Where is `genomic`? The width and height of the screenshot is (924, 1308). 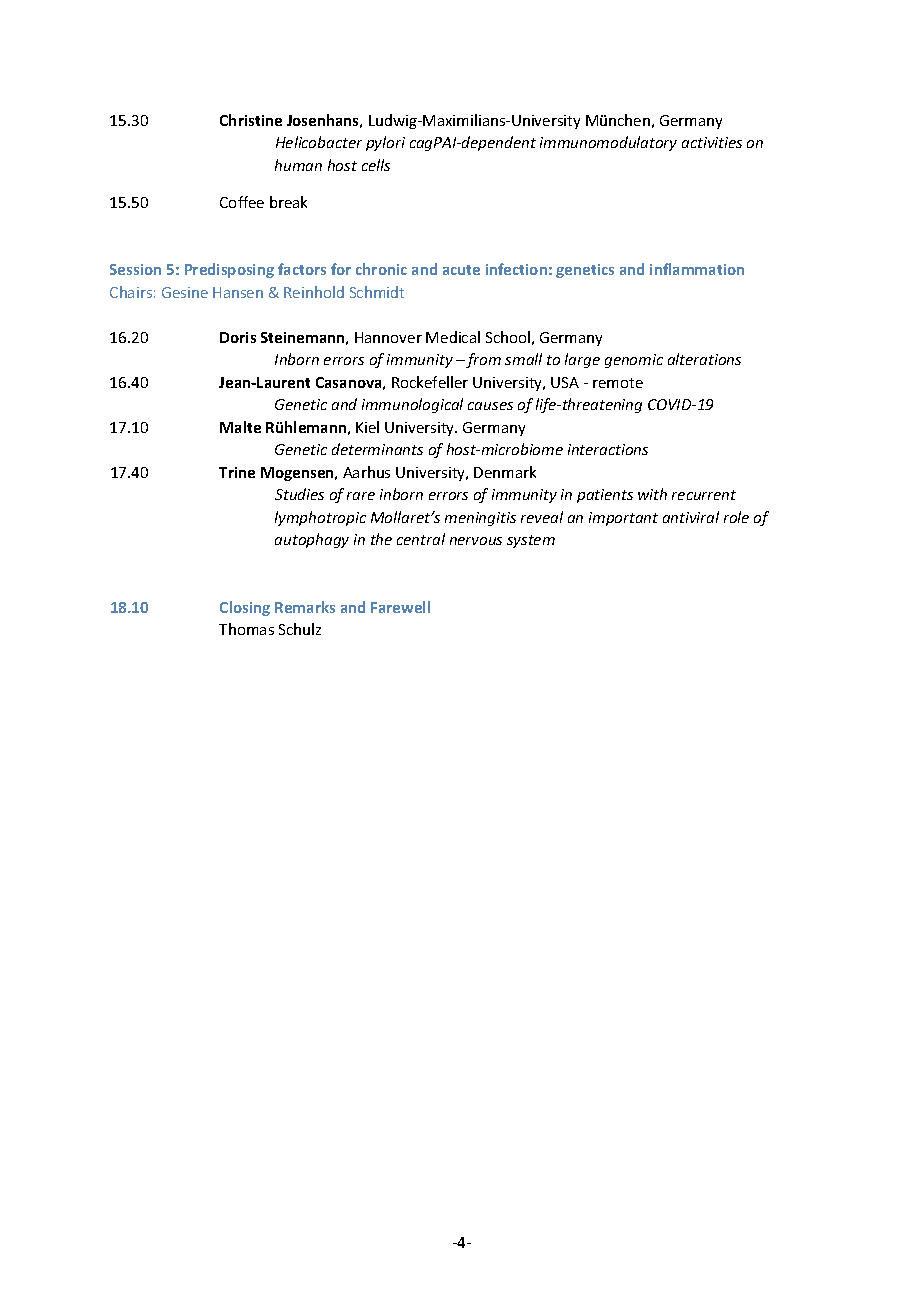
genomic is located at coordinates (634, 361).
